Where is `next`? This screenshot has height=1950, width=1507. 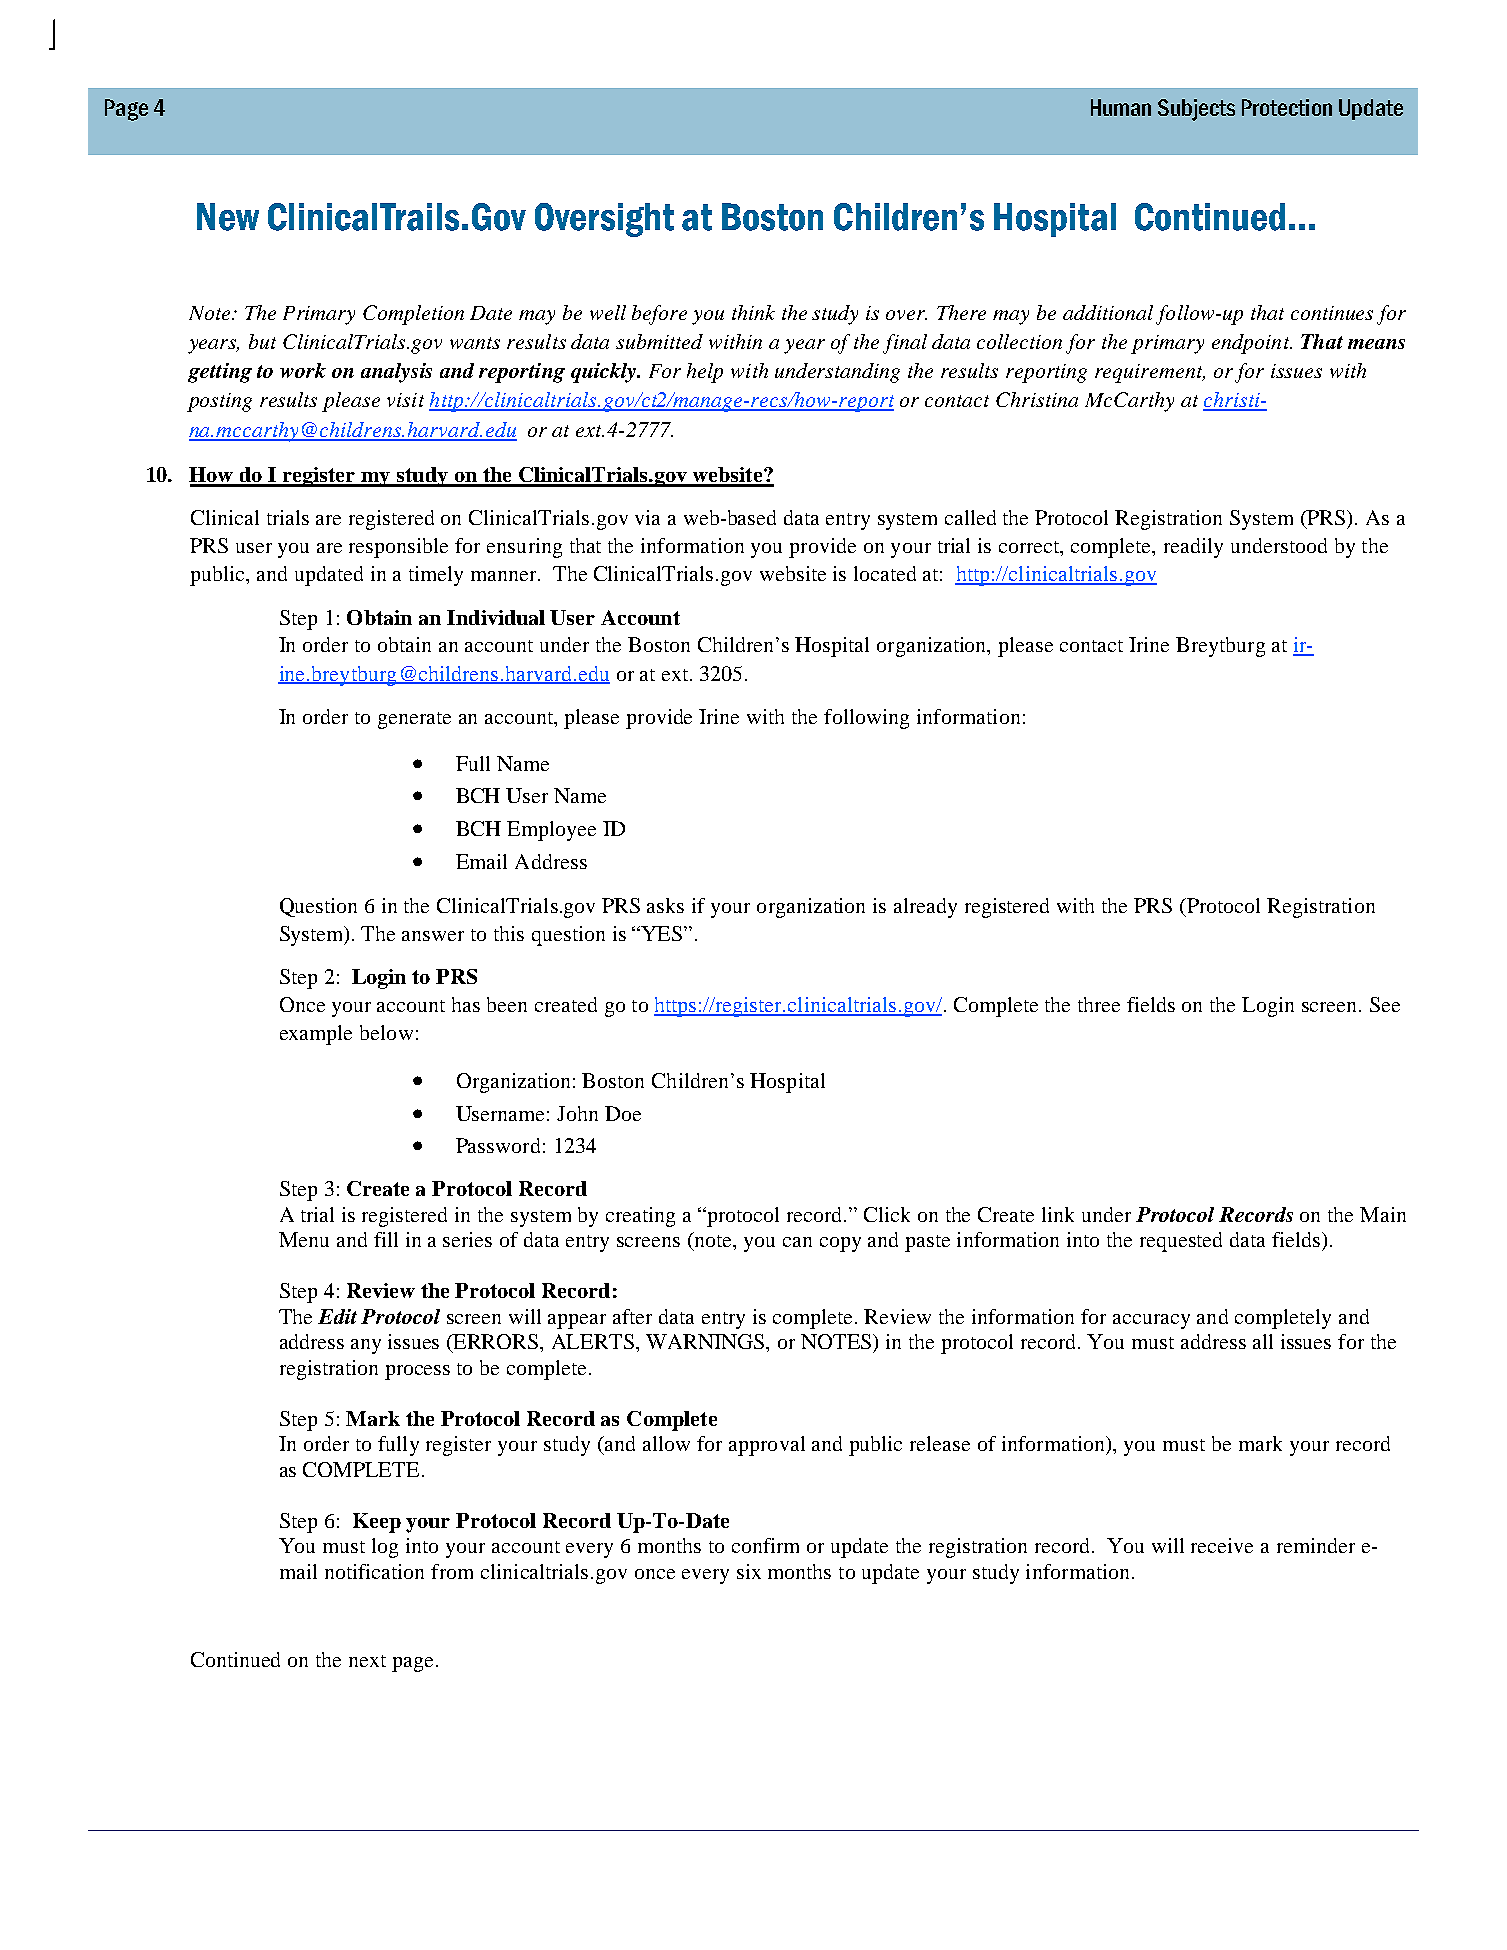 next is located at coordinates (367, 1661).
